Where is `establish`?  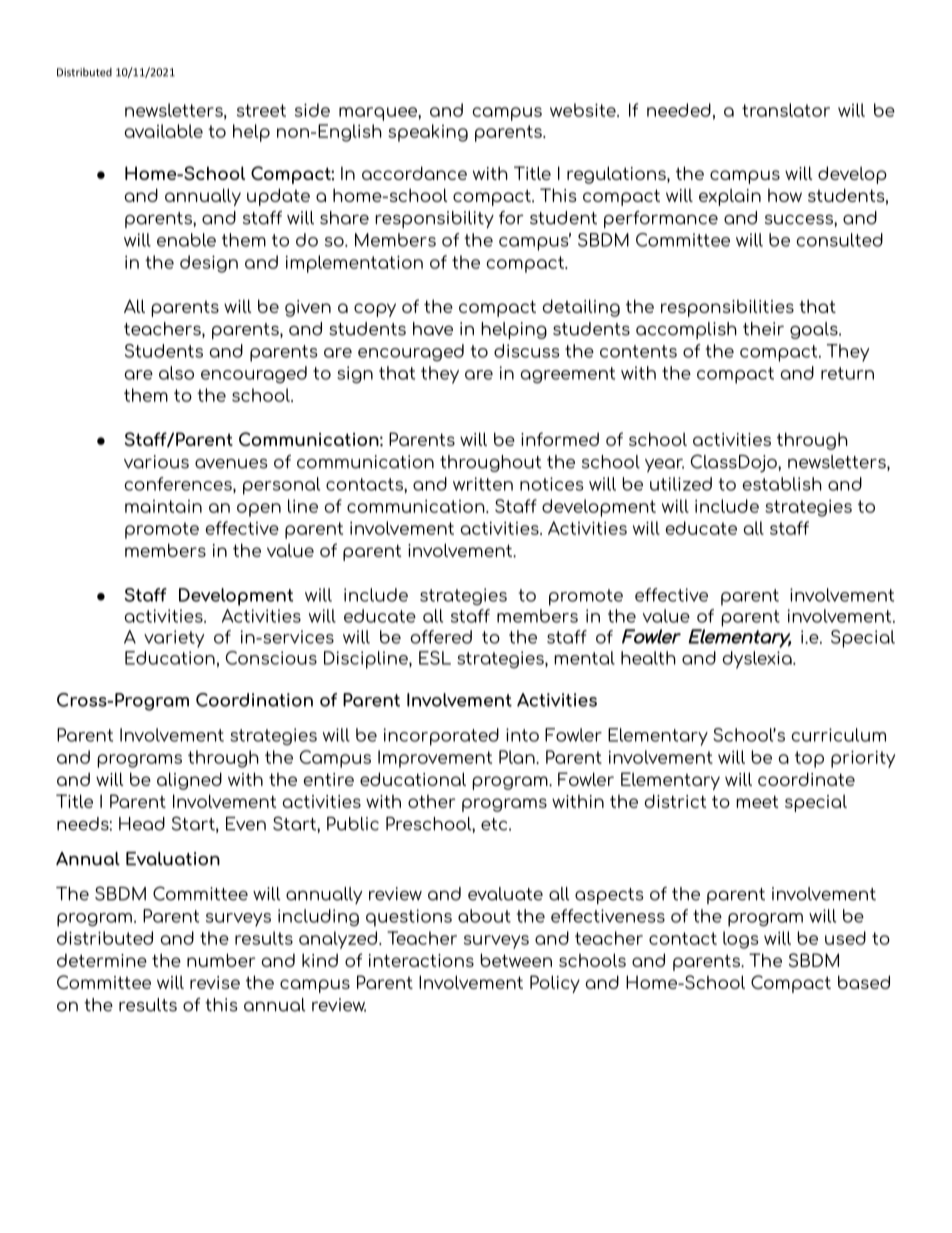
establish is located at coordinates (782, 484).
